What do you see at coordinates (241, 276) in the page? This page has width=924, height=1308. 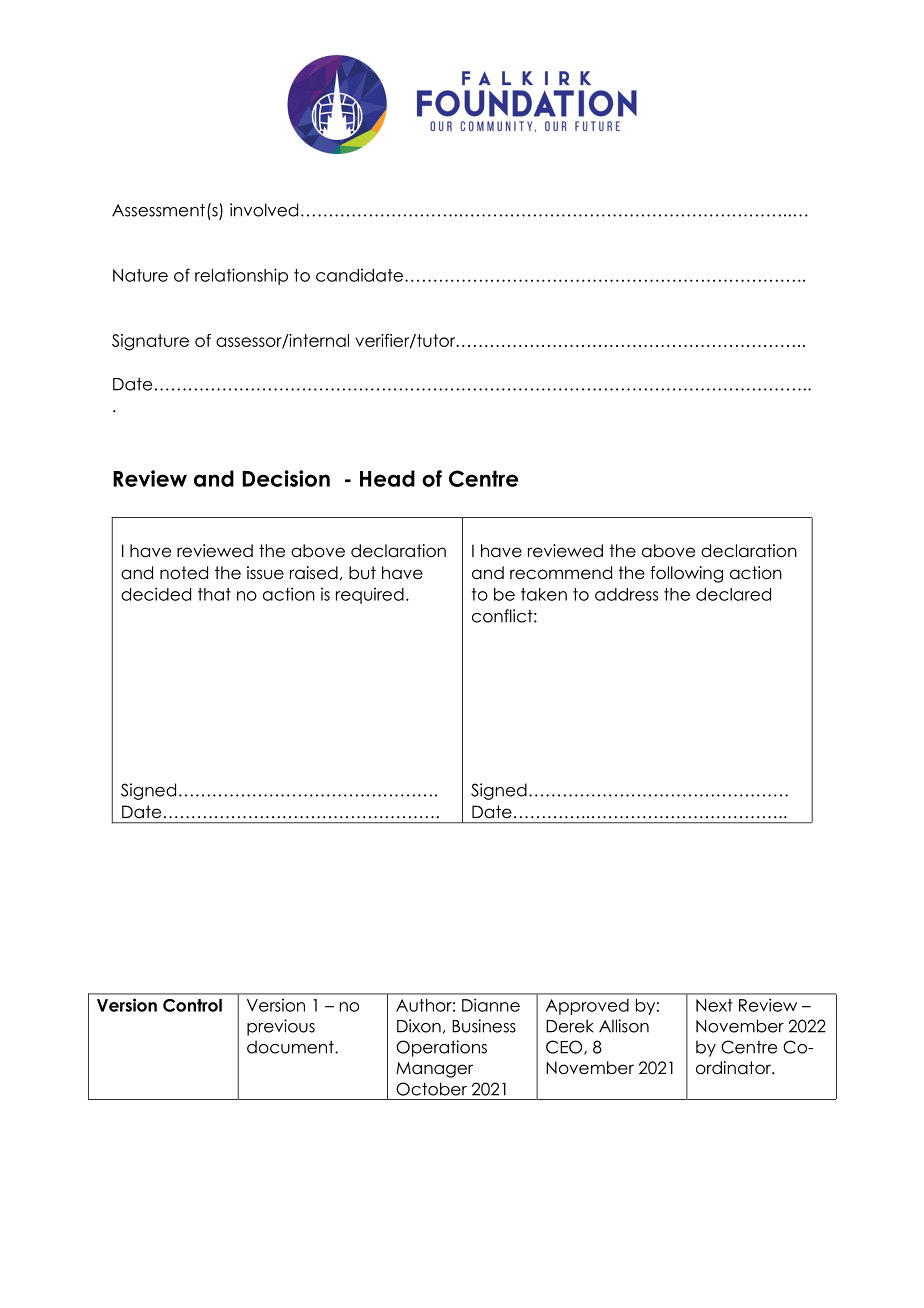 I see `relationship` at bounding box center [241, 276].
